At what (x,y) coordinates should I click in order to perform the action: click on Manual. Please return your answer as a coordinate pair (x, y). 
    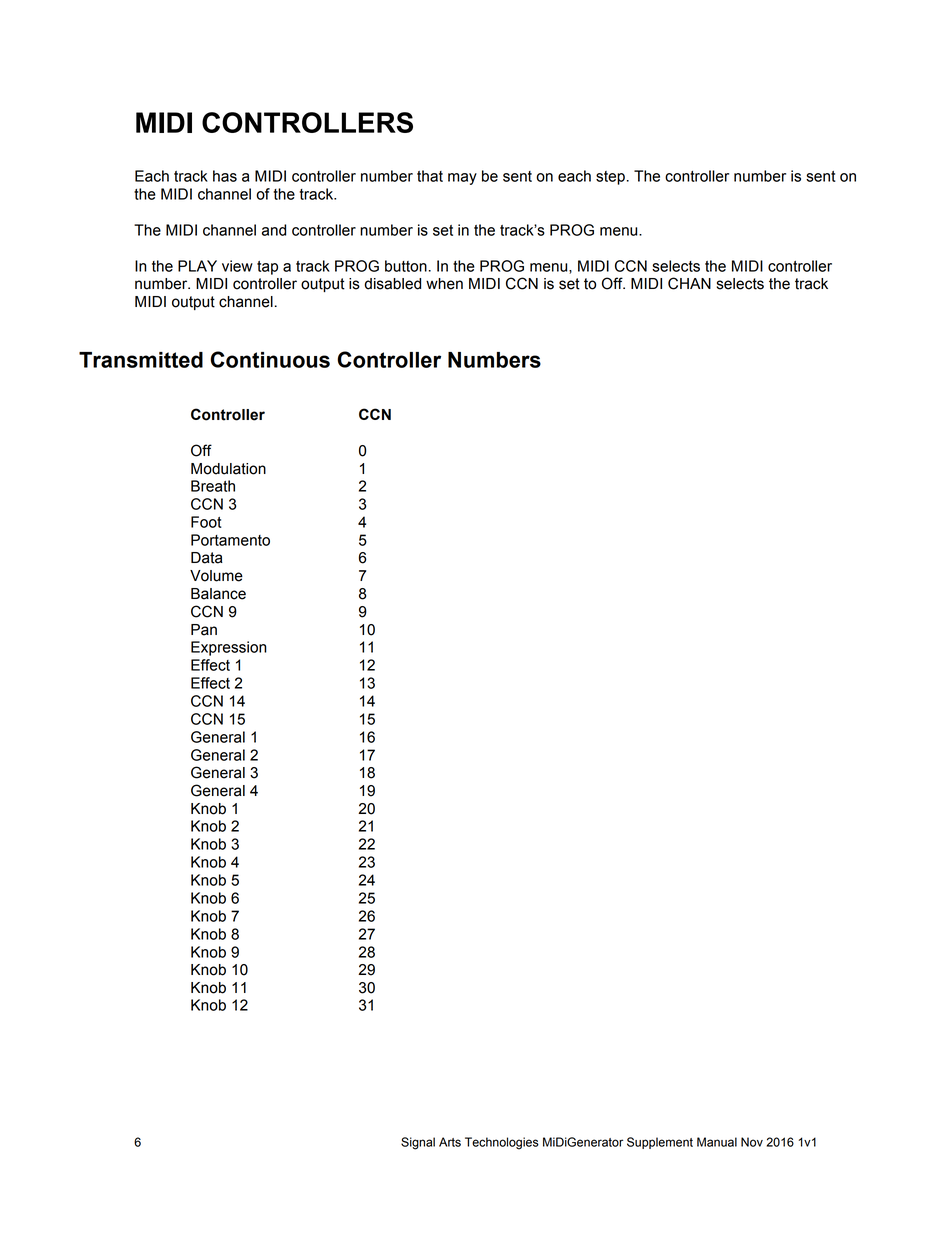
    Looking at the image, I should click on (717, 1142).
